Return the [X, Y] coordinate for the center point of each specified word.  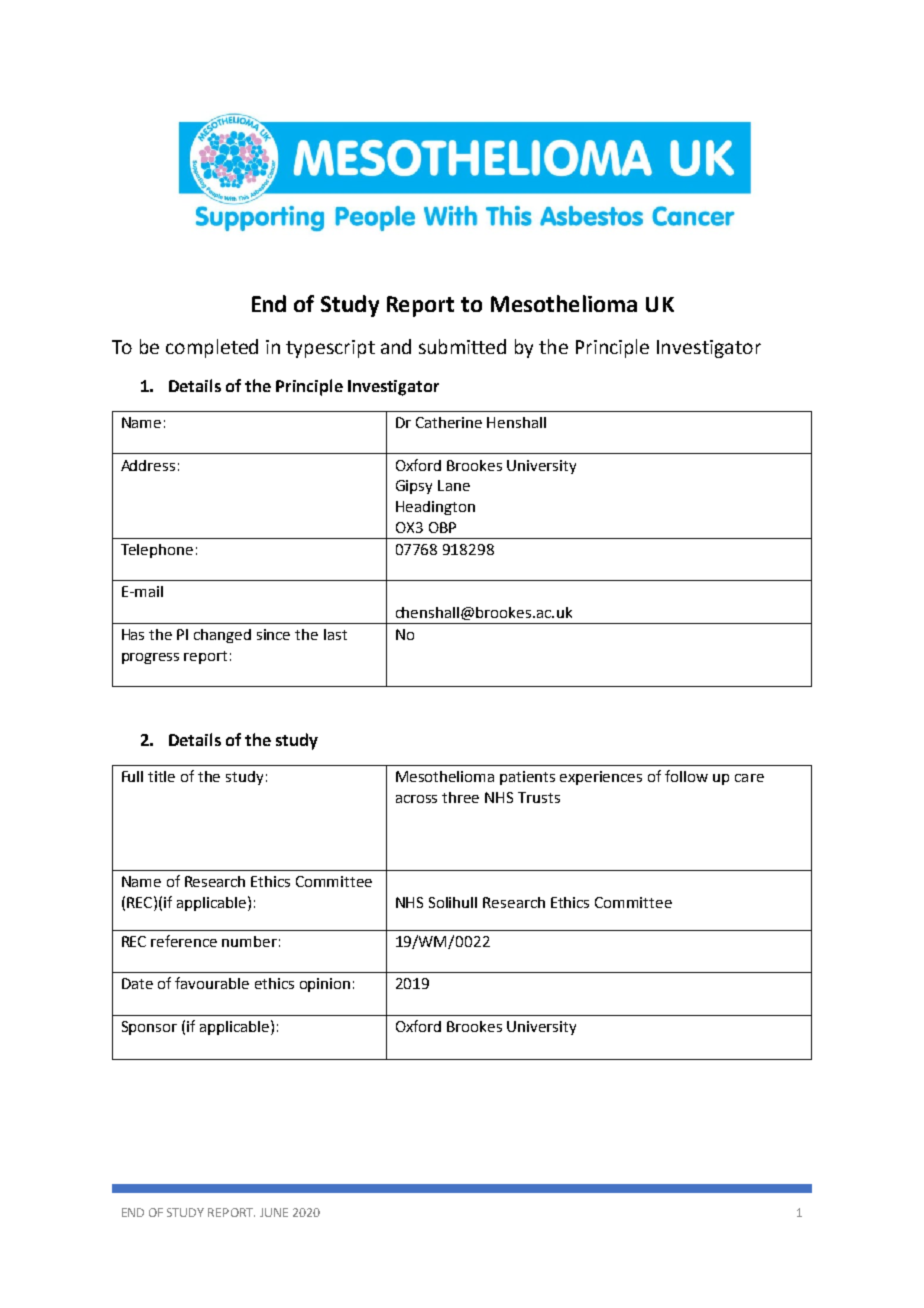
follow [686, 776]
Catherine [449, 422]
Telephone [157, 551]
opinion [325, 985]
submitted [462, 346]
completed [212, 348]
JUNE [274, 1212]
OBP [442, 527]
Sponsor [149, 1028]
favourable [212, 983]
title [161, 776]
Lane [454, 485]
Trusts [539, 797]
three [460, 797]
